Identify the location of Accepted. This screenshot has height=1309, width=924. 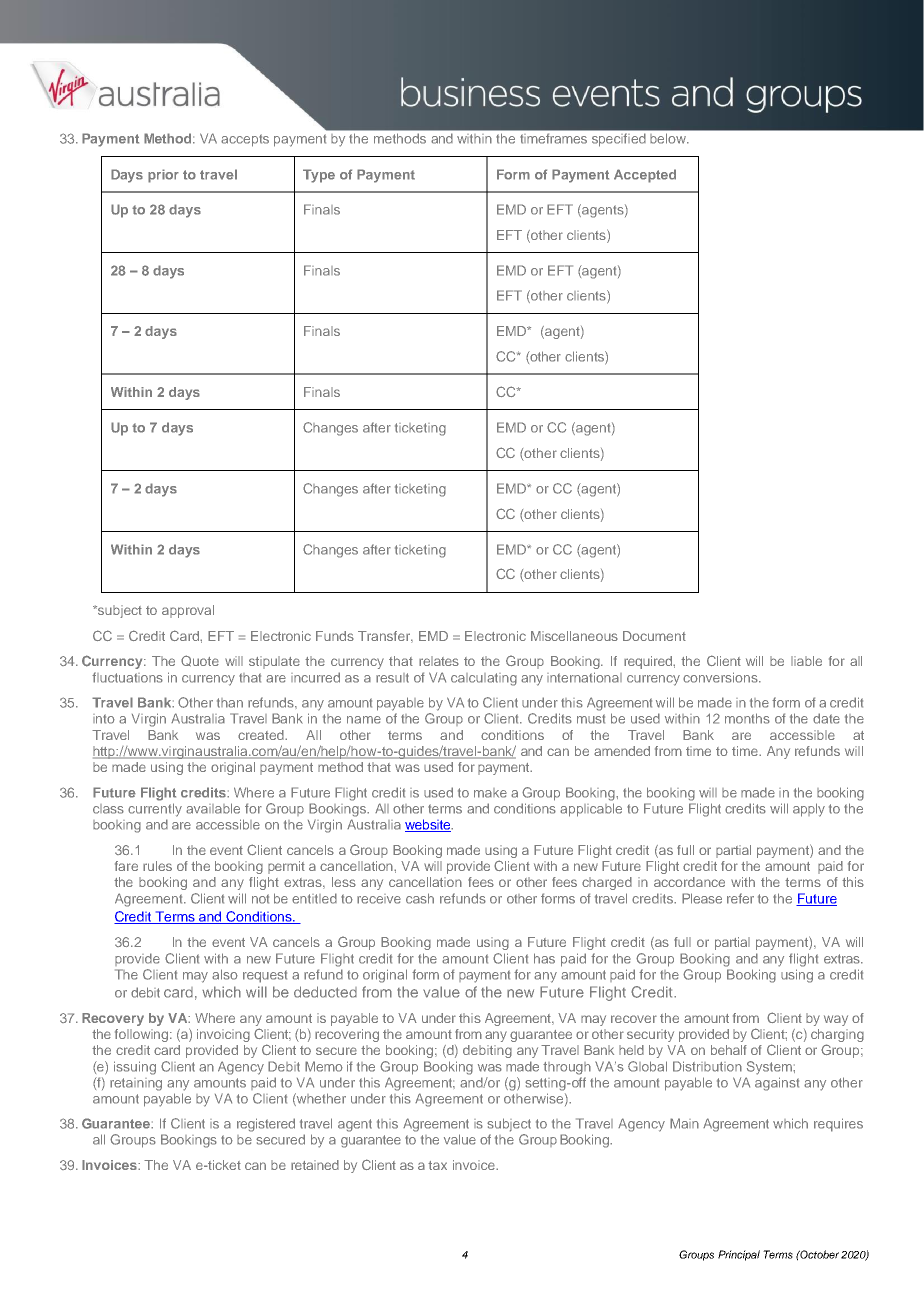
(645, 176).
